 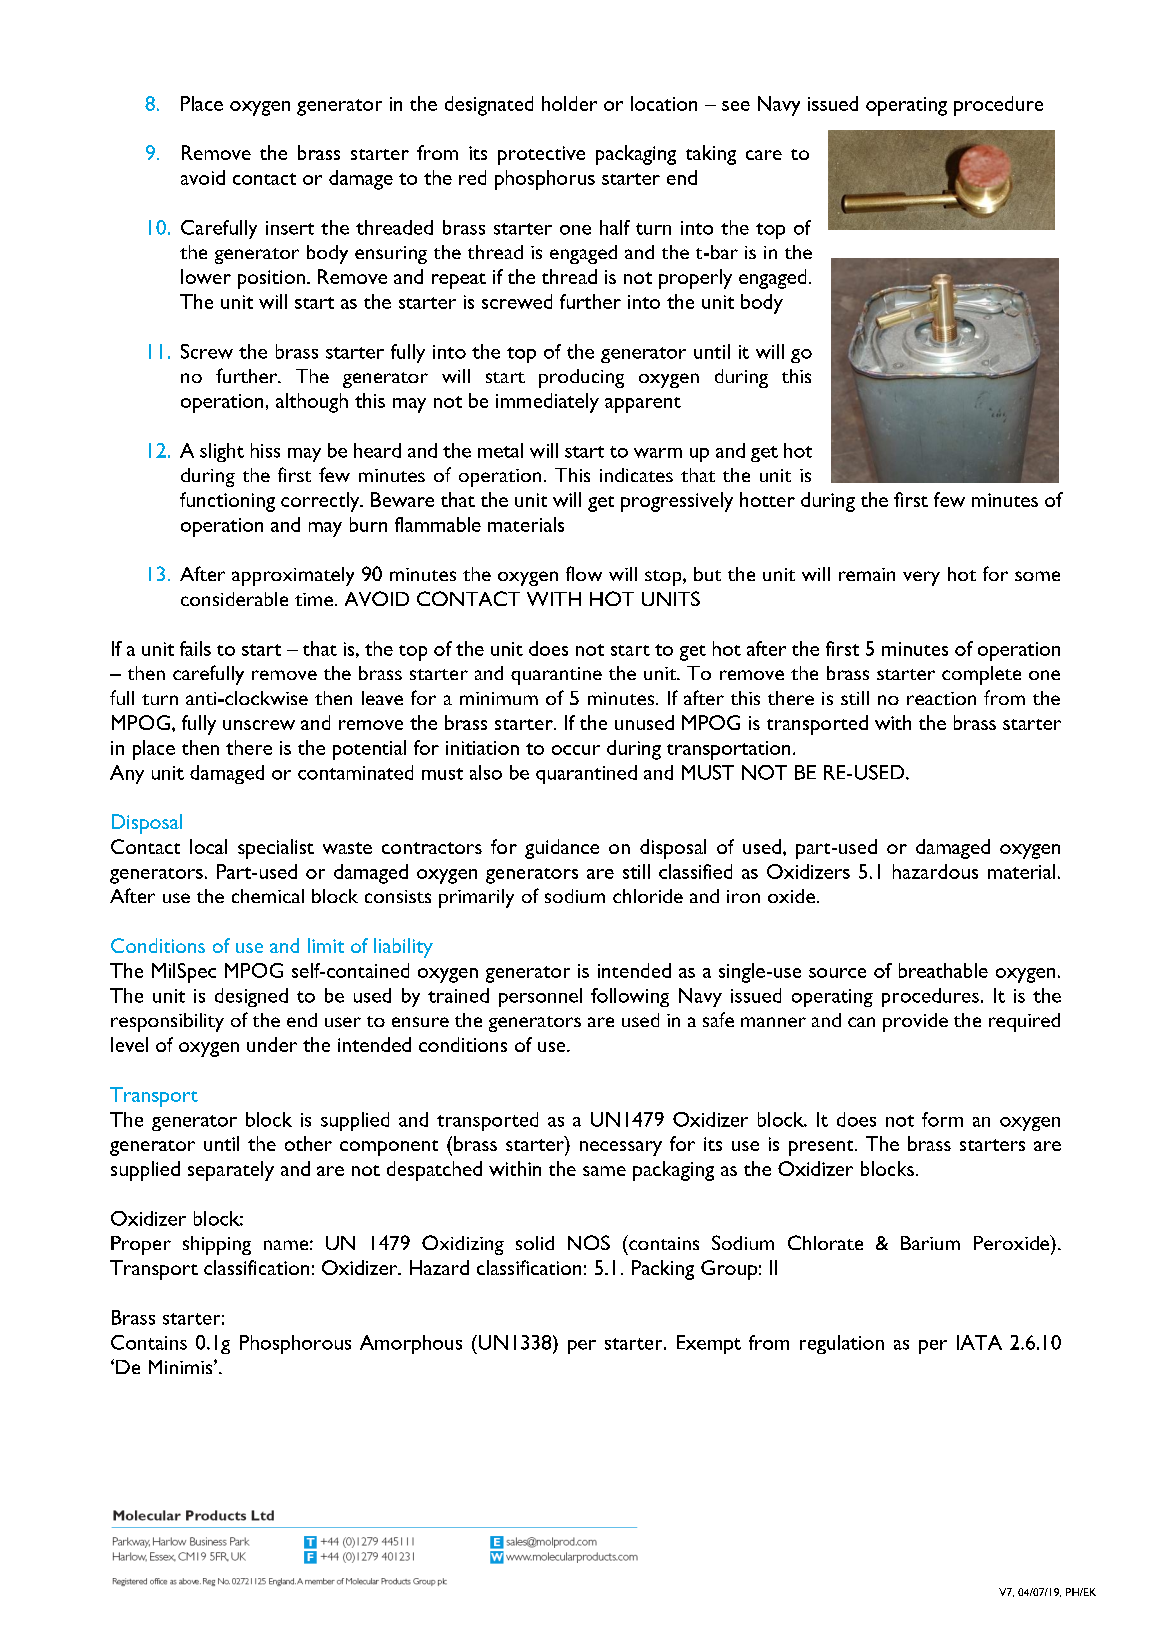 I want to click on NOS, so click(x=589, y=1242).
